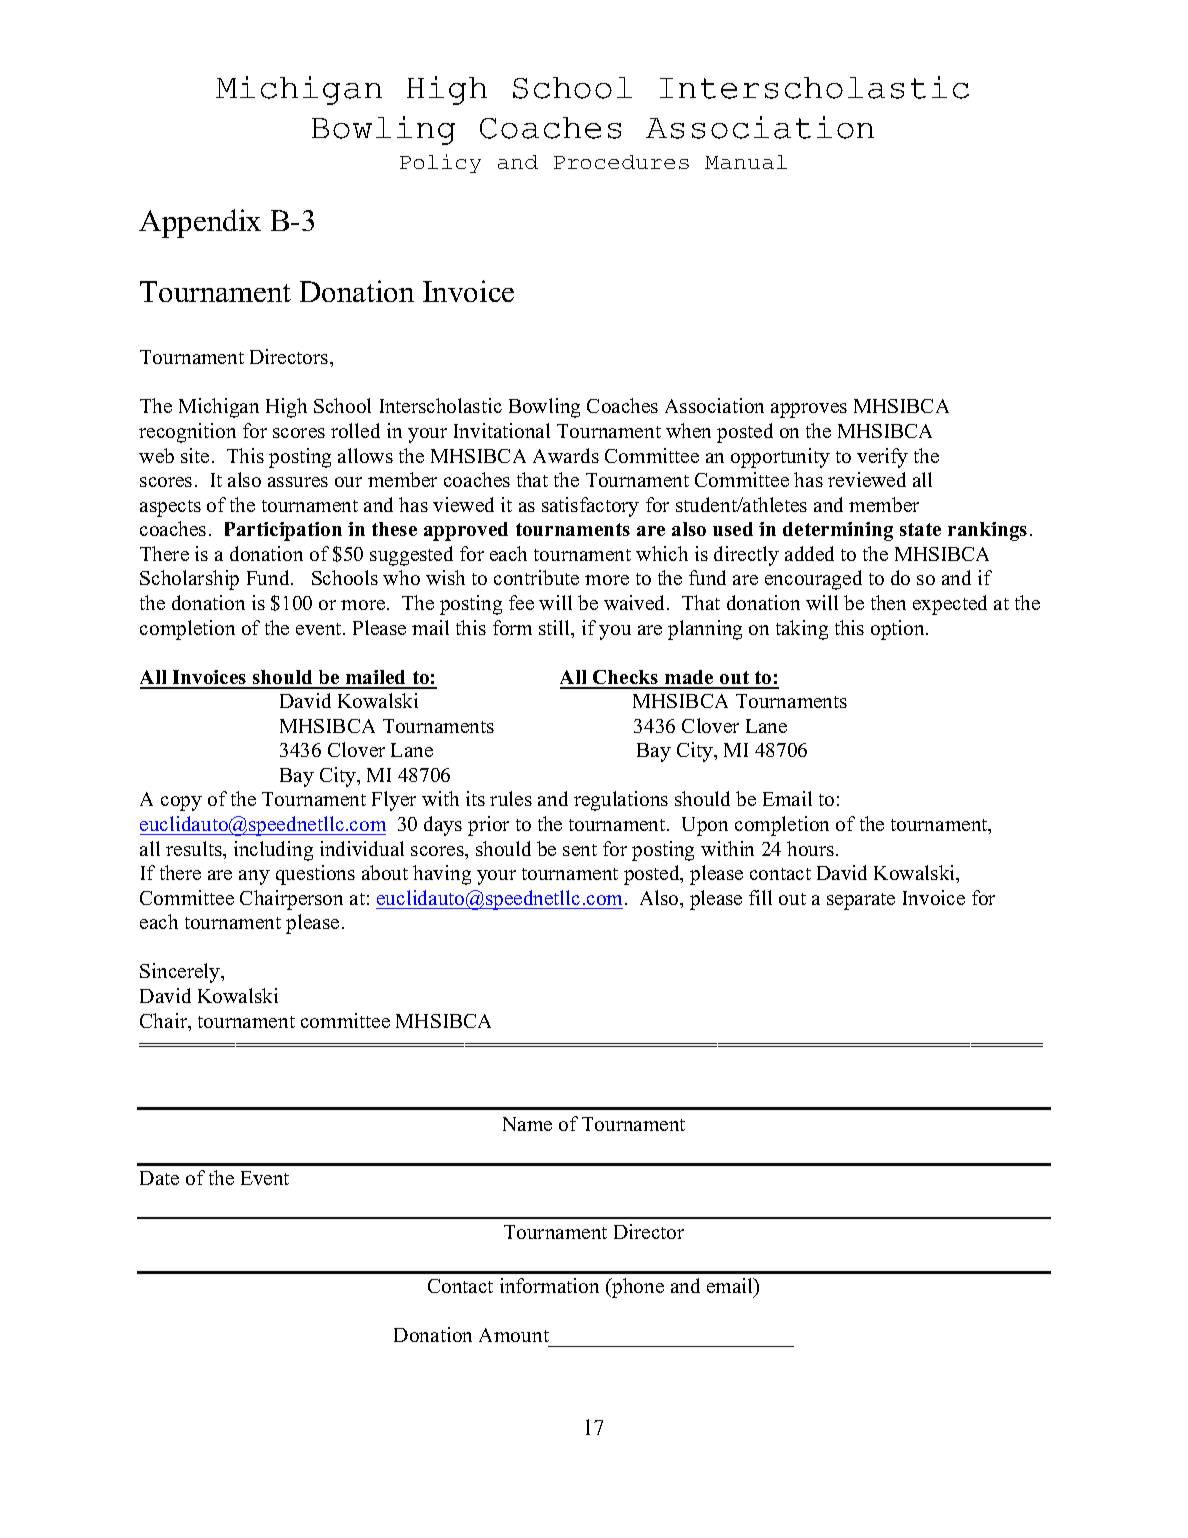 This image has width=1188, height=1538. Describe the element at coordinates (181, 803) in the image. I see `copy` at that location.
